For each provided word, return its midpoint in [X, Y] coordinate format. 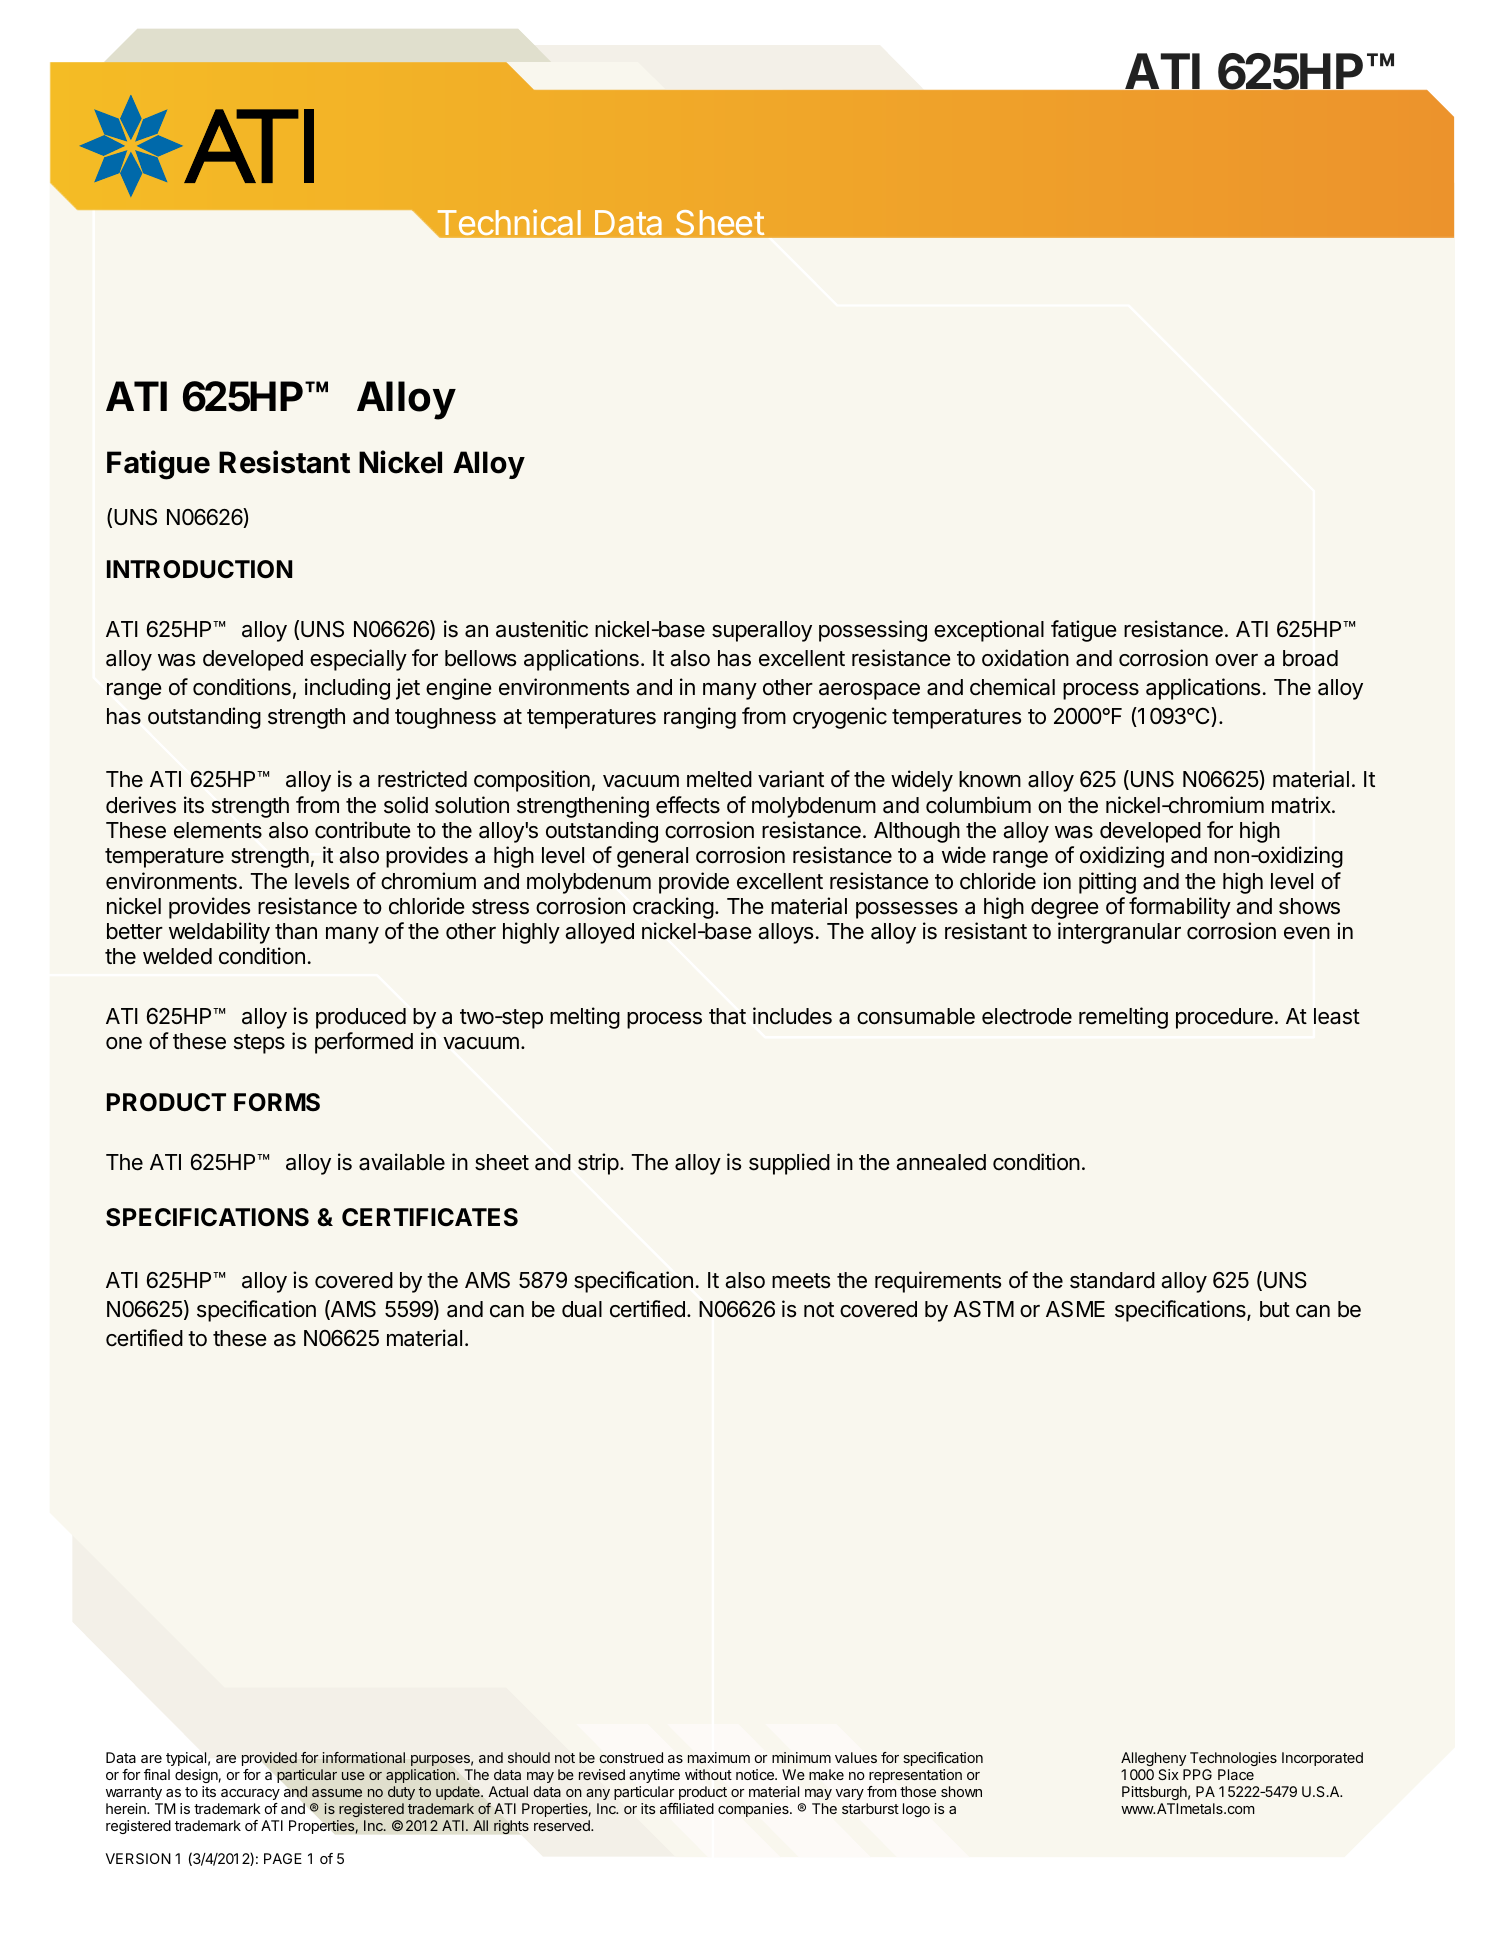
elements [218, 830]
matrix [1302, 805]
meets [801, 1281]
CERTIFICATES [430, 1217]
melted [719, 779]
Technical [509, 222]
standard [1112, 1280]
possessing [873, 631]
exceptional [989, 631]
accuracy [250, 1794]
